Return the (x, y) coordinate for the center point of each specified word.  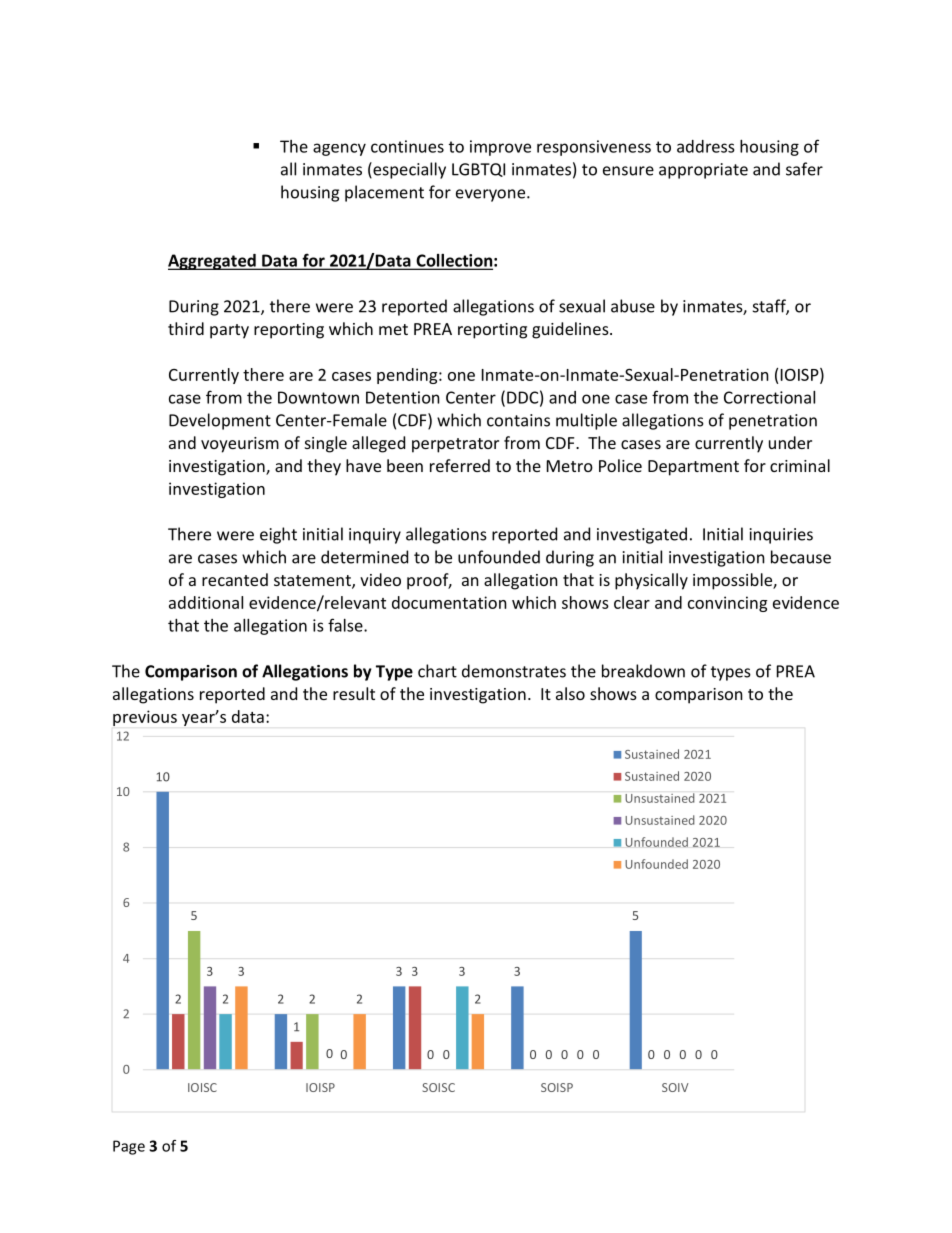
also (570, 693)
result (354, 693)
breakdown (643, 671)
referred (460, 465)
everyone (492, 195)
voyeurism (240, 445)
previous (145, 718)
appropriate (703, 171)
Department (693, 468)
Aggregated (213, 262)
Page (129, 1147)
